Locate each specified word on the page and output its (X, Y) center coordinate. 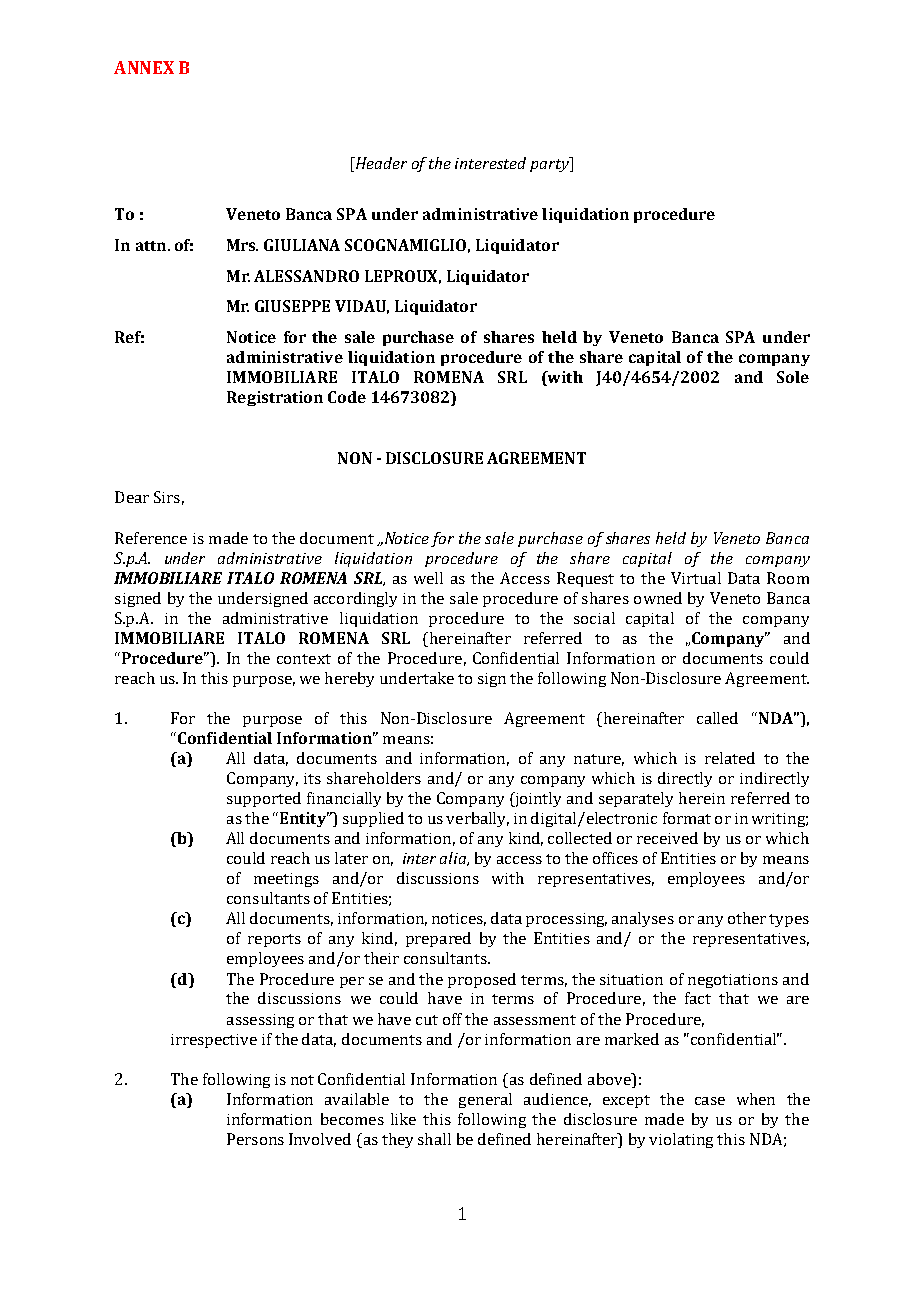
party (550, 164)
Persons (255, 1139)
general (485, 1100)
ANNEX (144, 67)
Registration (275, 398)
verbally (477, 819)
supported (264, 799)
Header (380, 163)
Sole (793, 377)
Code (347, 397)
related (730, 758)
